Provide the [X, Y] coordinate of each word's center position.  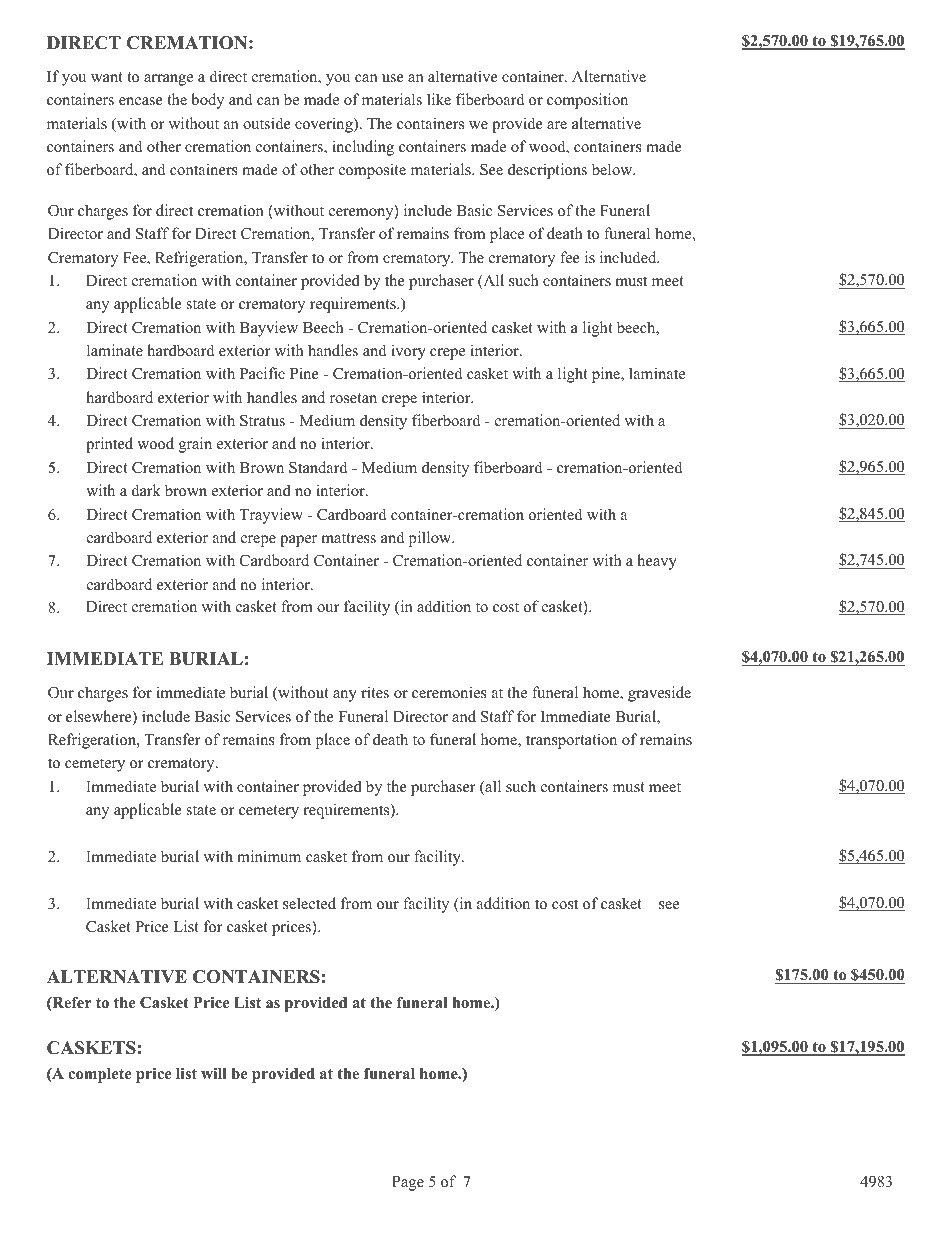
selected [309, 903]
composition [587, 101]
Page [408, 1183]
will [214, 1073]
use [393, 78]
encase [141, 101]
